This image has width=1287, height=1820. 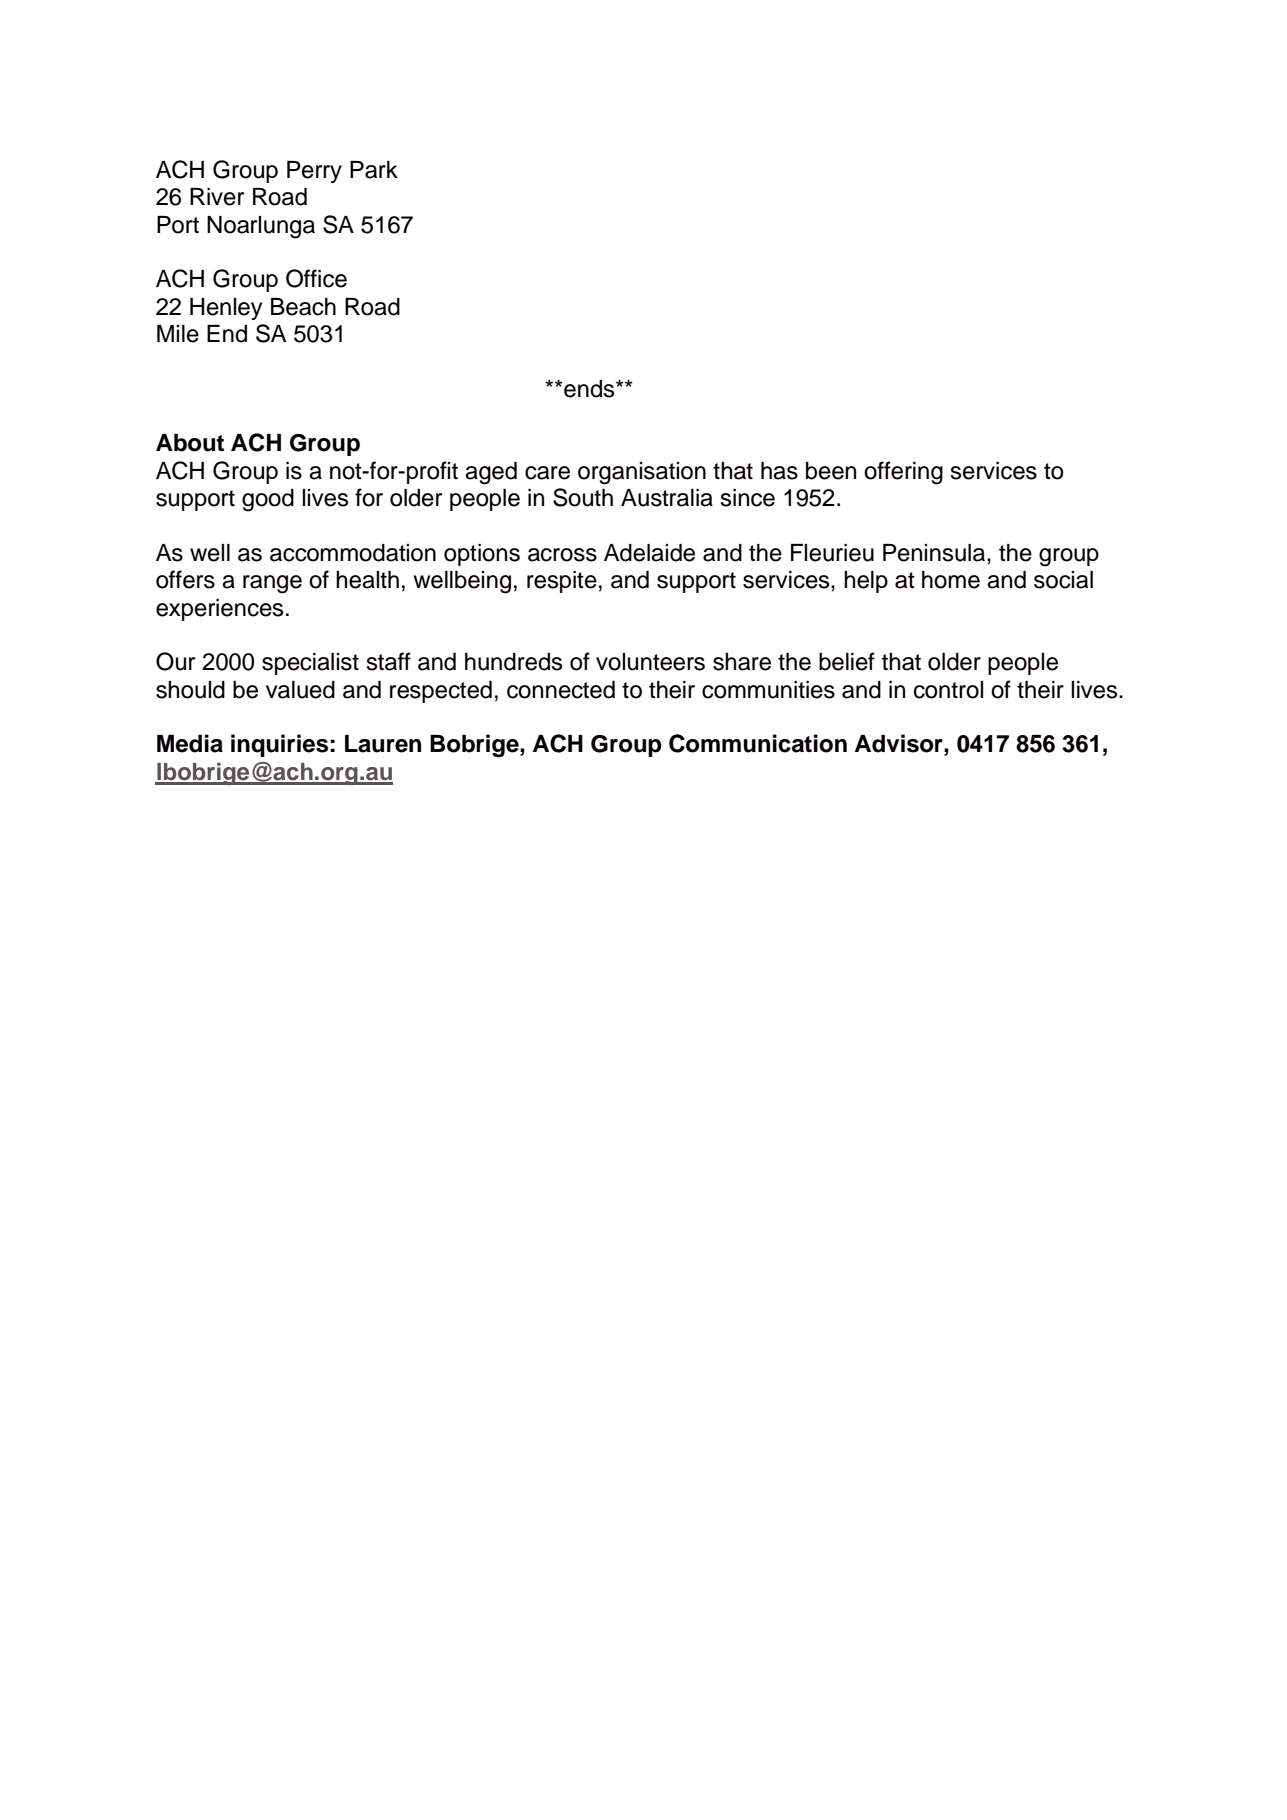 I want to click on ends, so click(x=589, y=389).
